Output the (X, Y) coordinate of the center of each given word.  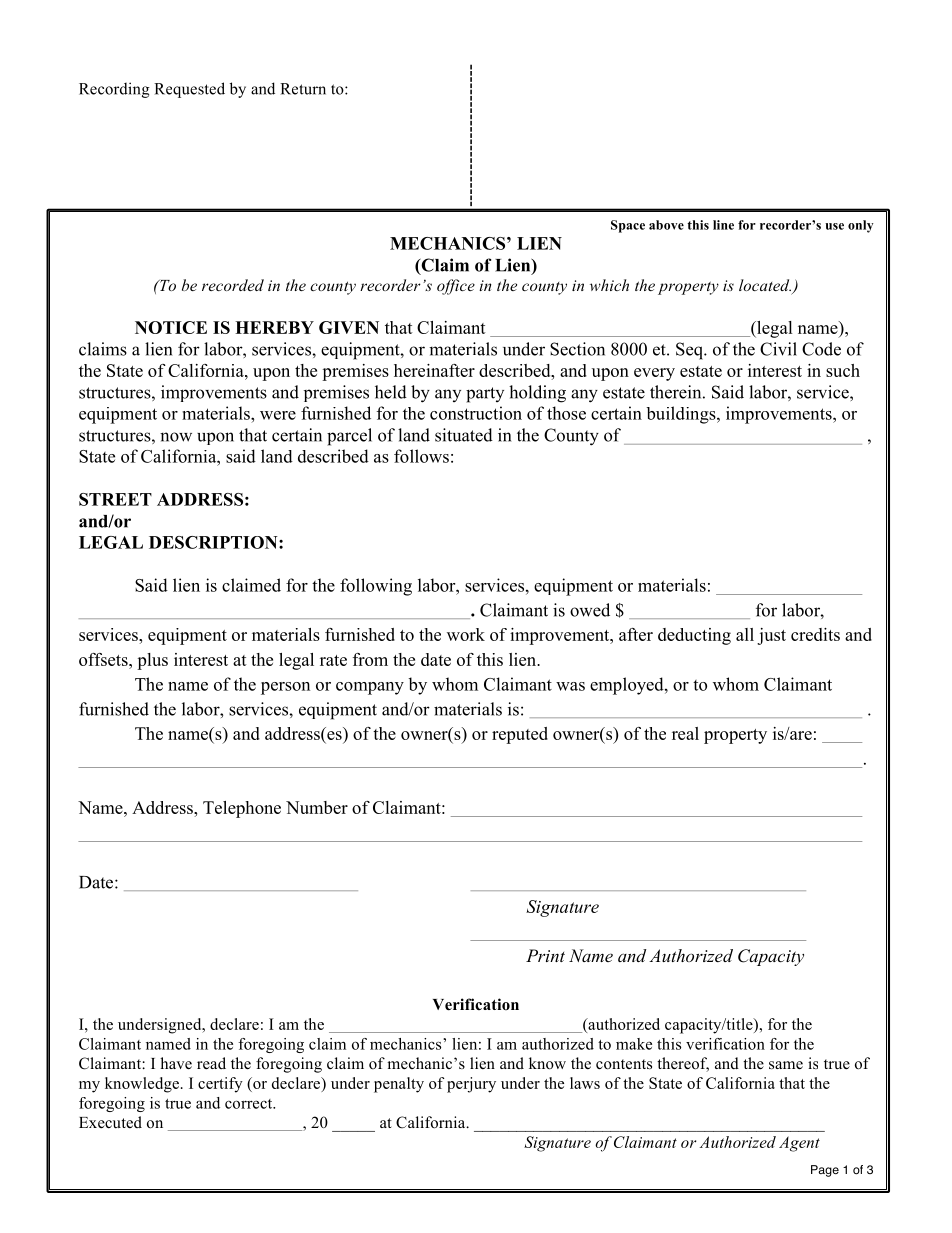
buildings (682, 415)
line (723, 225)
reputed (520, 735)
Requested (189, 90)
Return (303, 89)
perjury (471, 1085)
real (685, 733)
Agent (799, 1144)
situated (464, 435)
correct (250, 1104)
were (278, 415)
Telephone (242, 809)
